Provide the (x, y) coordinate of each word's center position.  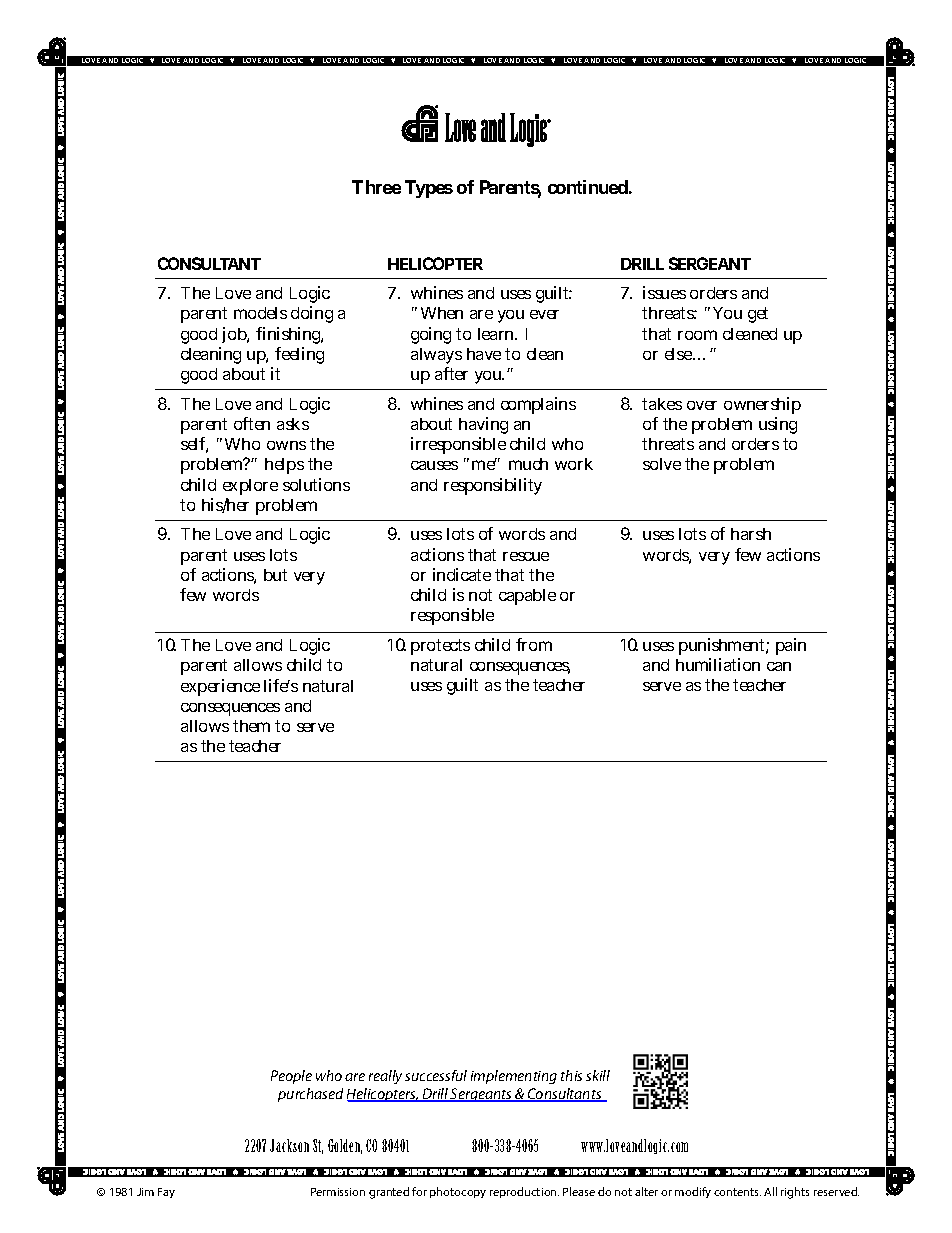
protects (440, 647)
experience (220, 687)
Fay (166, 1193)
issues (664, 292)
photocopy (458, 1192)
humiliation (718, 664)
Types (429, 189)
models (260, 313)
